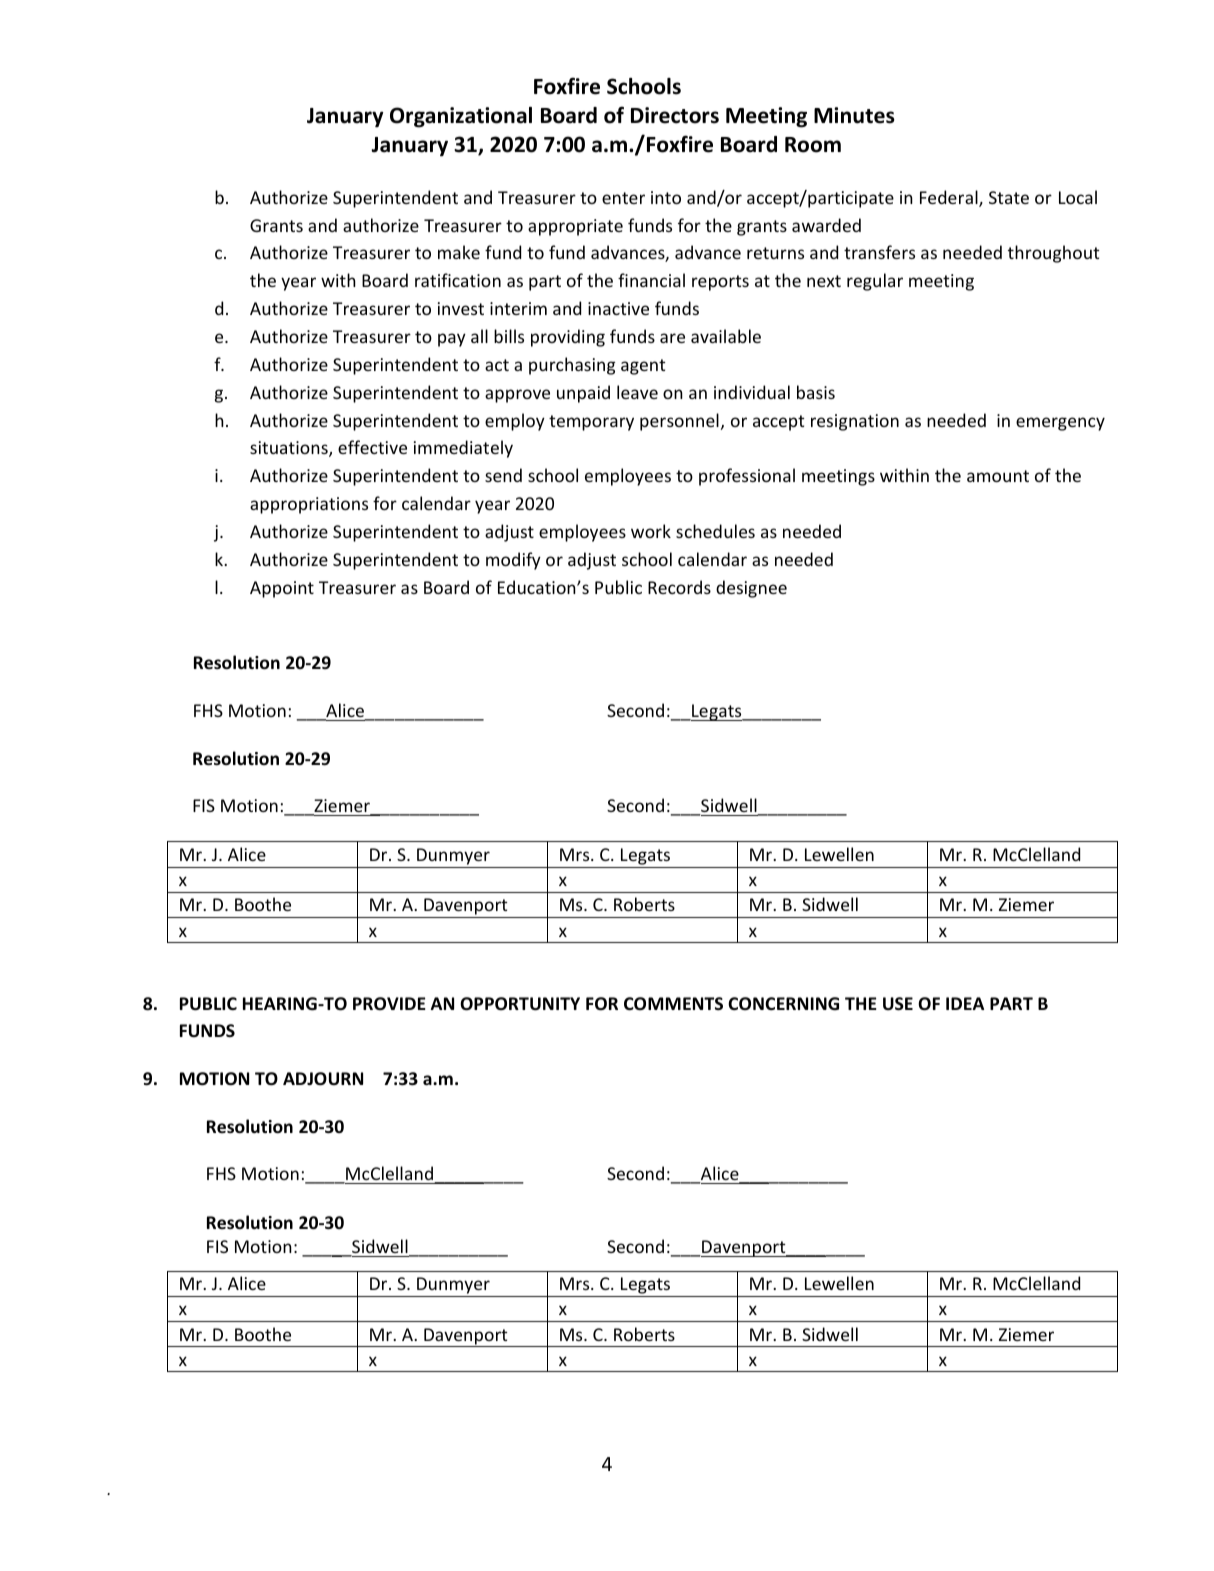 The image size is (1214, 1571). Describe the element at coordinates (998, 476) in the screenshot. I see `amount` at that location.
